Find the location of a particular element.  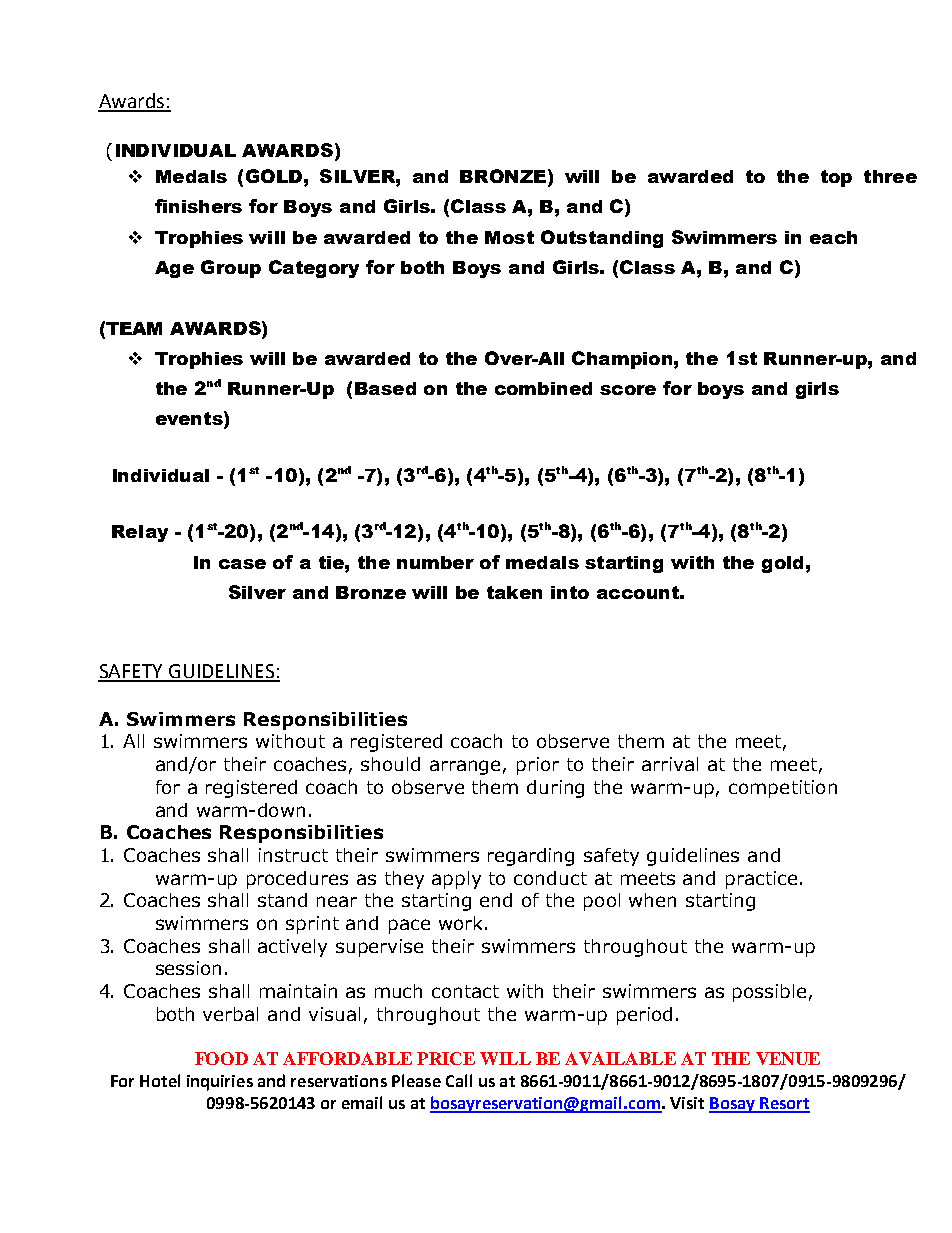

instruct is located at coordinates (293, 855).
